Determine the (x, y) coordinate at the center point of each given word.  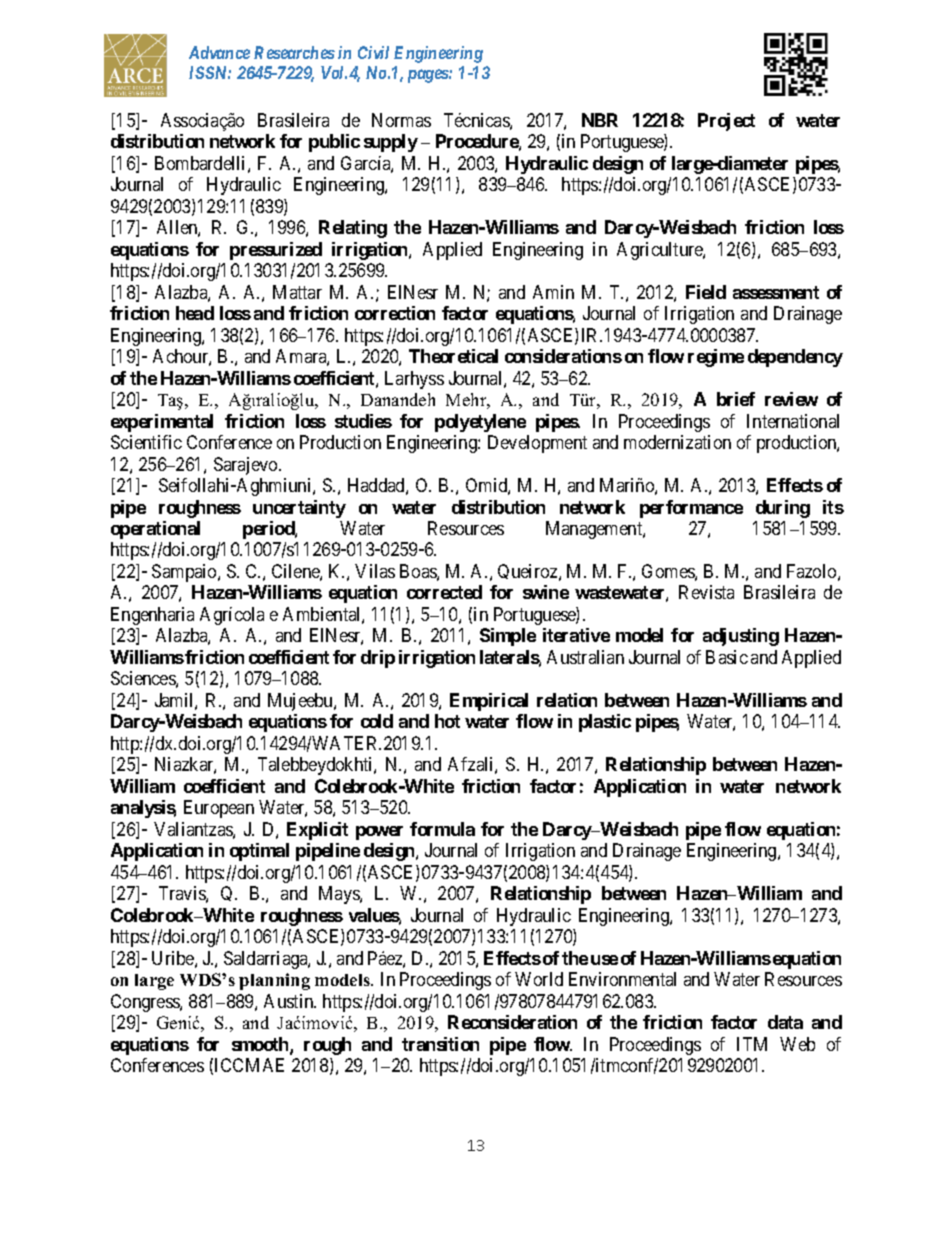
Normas (401, 120)
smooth (261, 1045)
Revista (706, 592)
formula (442, 829)
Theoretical (453, 356)
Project (726, 122)
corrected (444, 592)
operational (155, 530)
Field (706, 292)
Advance (219, 52)
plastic (605, 723)
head (195, 313)
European (219, 809)
